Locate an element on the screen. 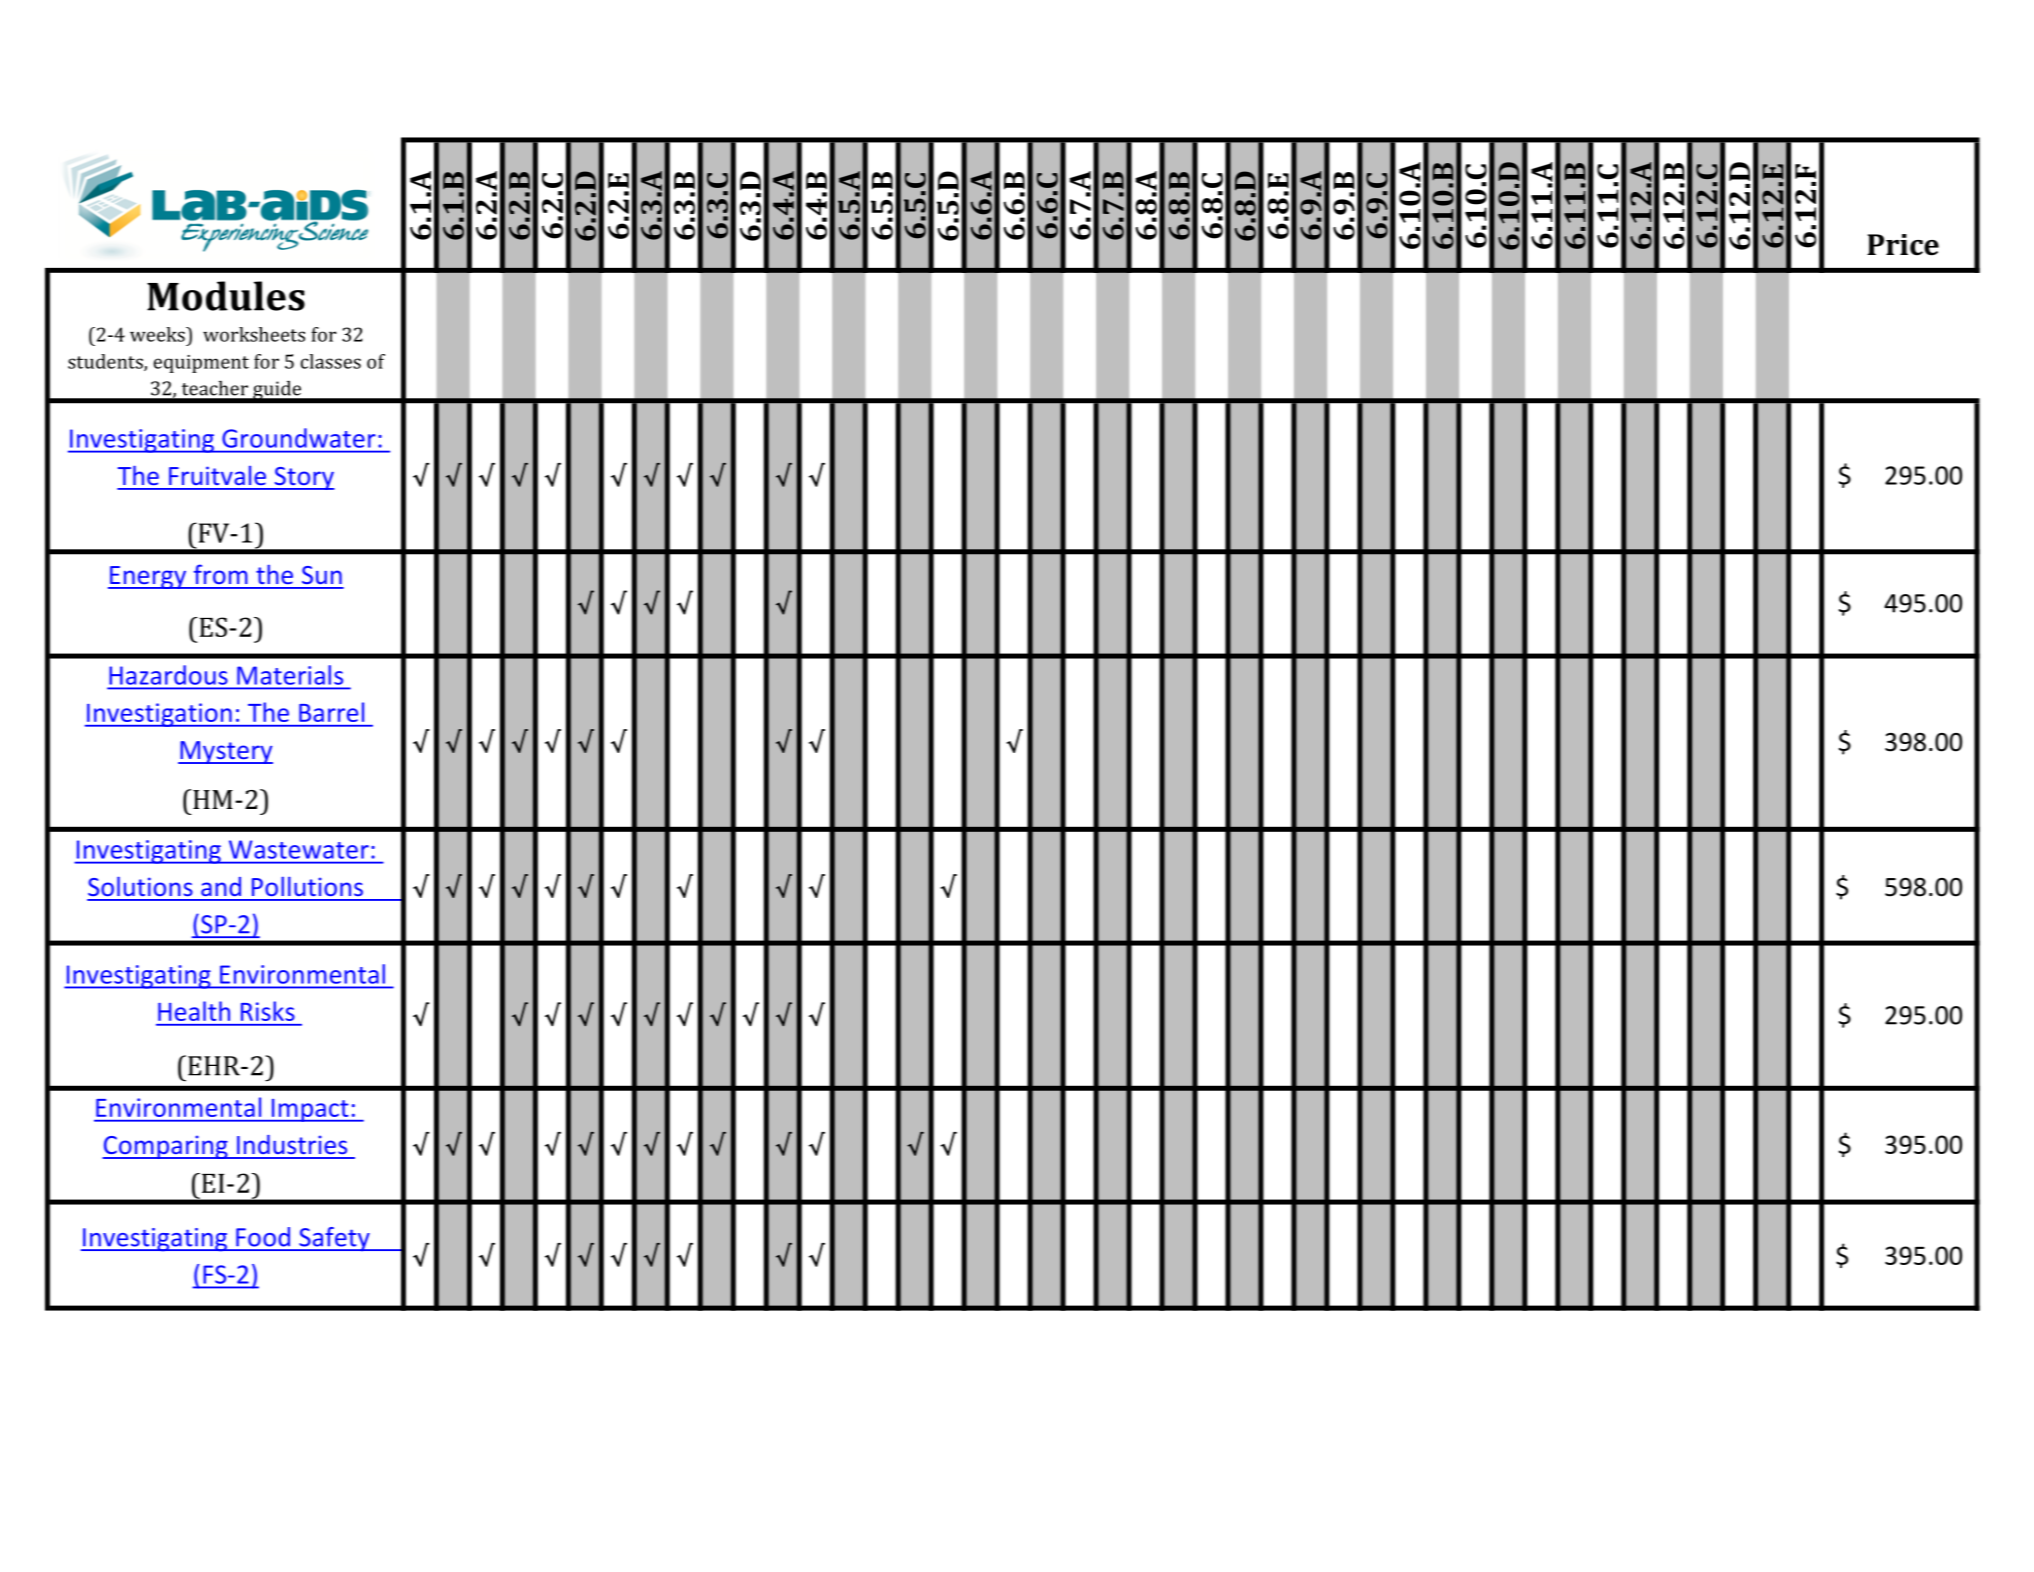 The width and height of the screenshot is (2034, 1572). Safety is located at coordinates (334, 1239).
